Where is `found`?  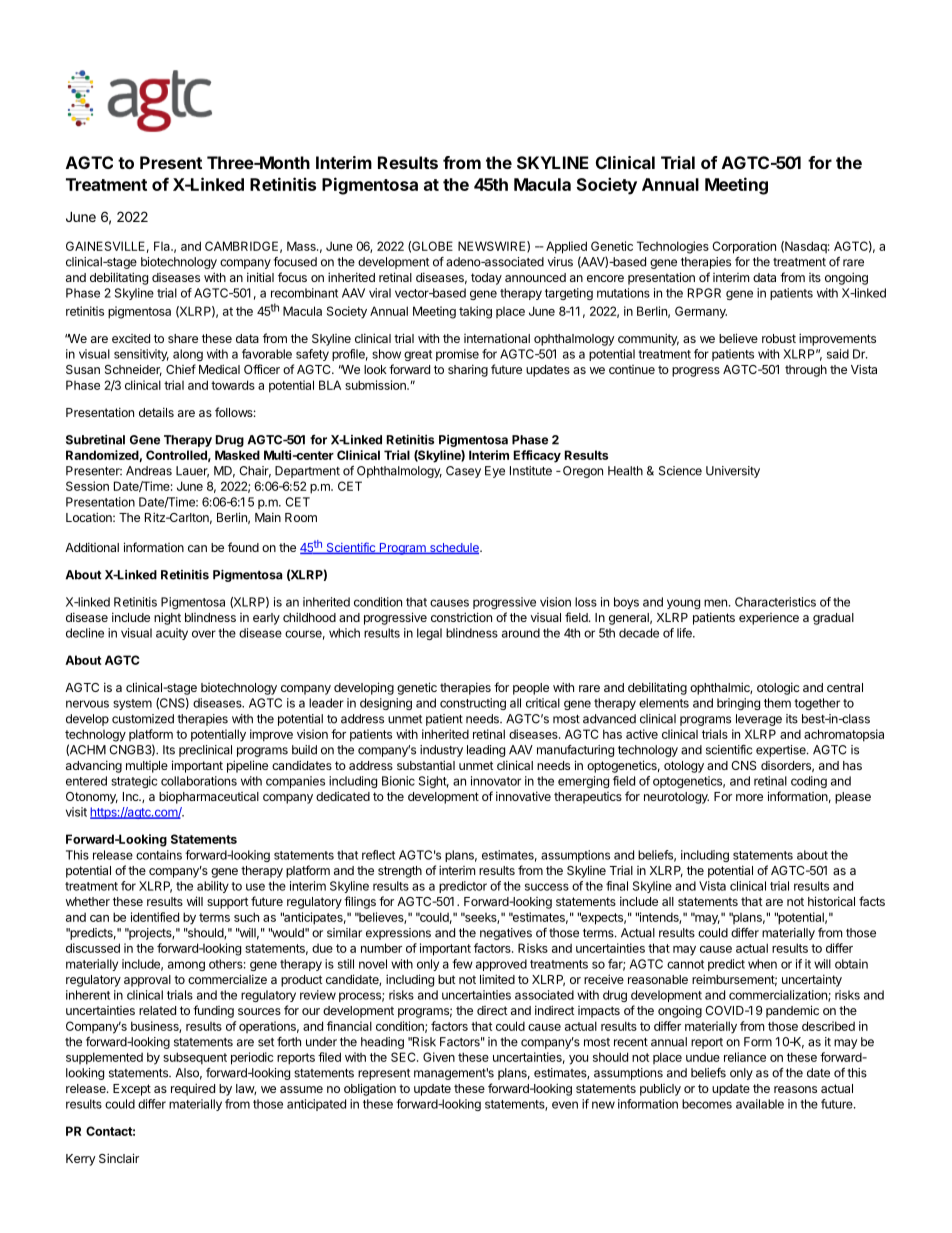
found is located at coordinates (243, 547).
